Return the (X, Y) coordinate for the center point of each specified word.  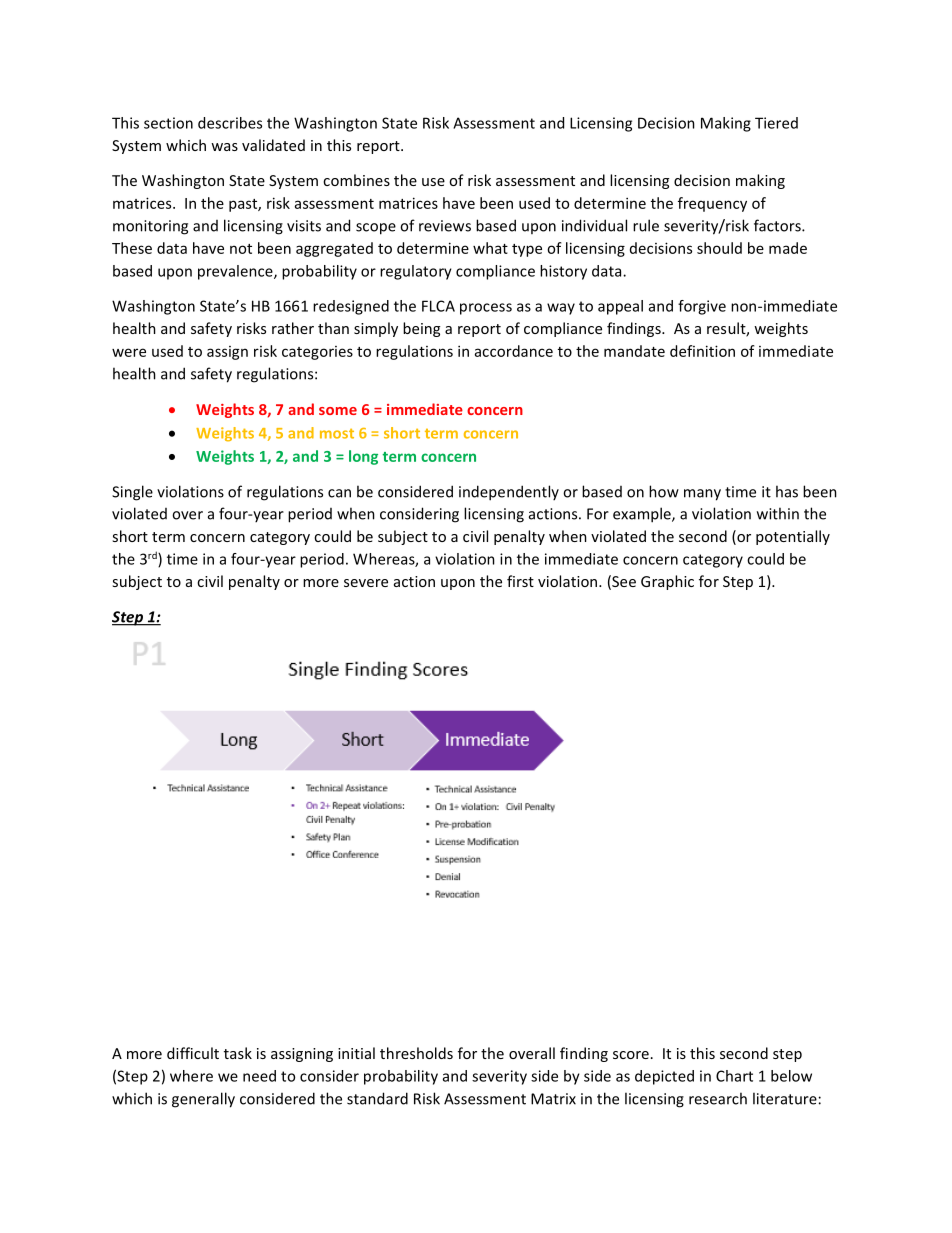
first (520, 581)
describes (230, 123)
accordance (514, 351)
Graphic (667, 582)
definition (702, 351)
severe (366, 583)
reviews (445, 226)
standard (377, 1098)
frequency (712, 204)
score (631, 1055)
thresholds (416, 1053)
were (129, 352)
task (238, 1053)
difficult (193, 1053)
